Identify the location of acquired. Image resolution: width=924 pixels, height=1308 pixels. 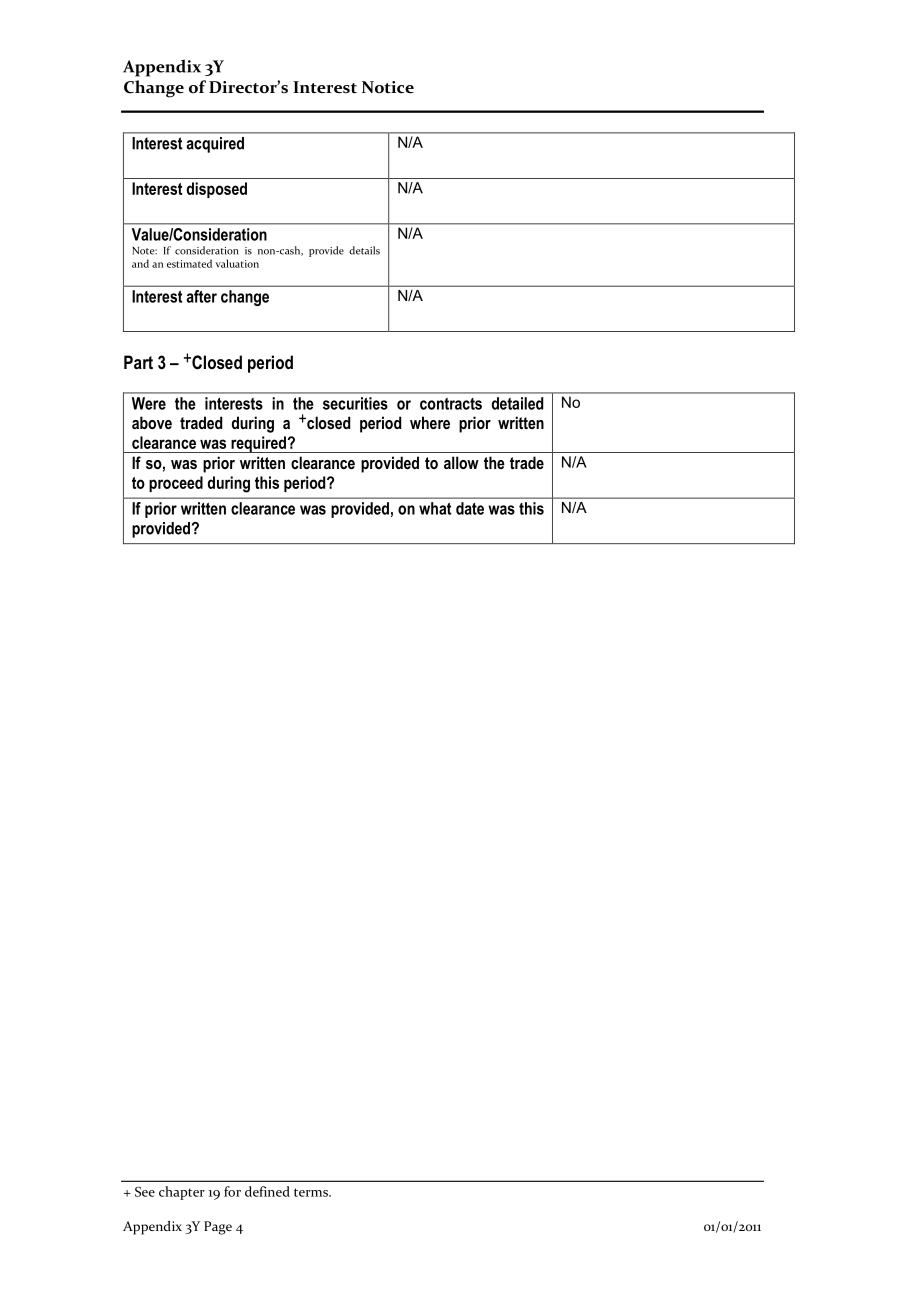
(215, 145).
